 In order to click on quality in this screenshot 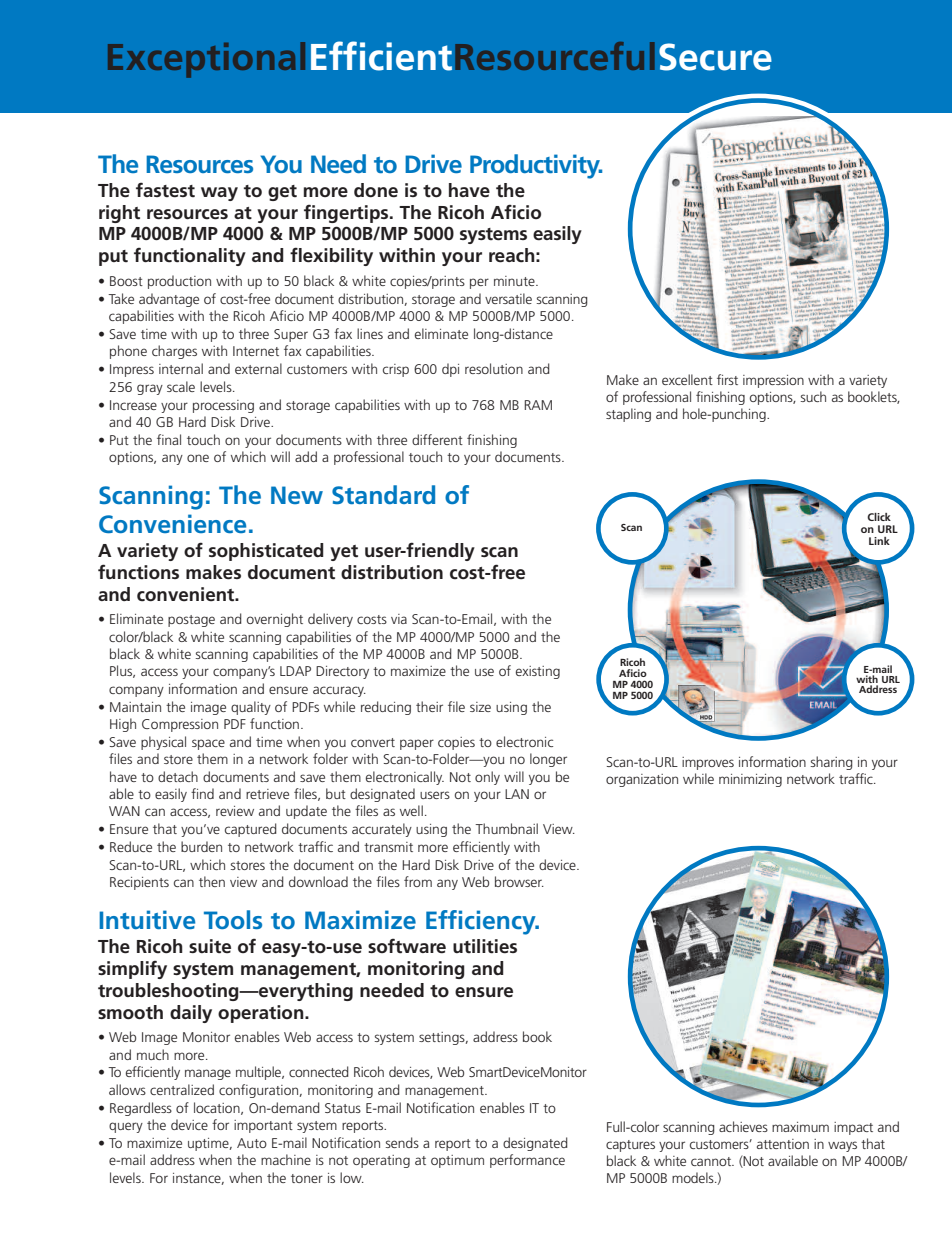, I will do `click(251, 708)`.
